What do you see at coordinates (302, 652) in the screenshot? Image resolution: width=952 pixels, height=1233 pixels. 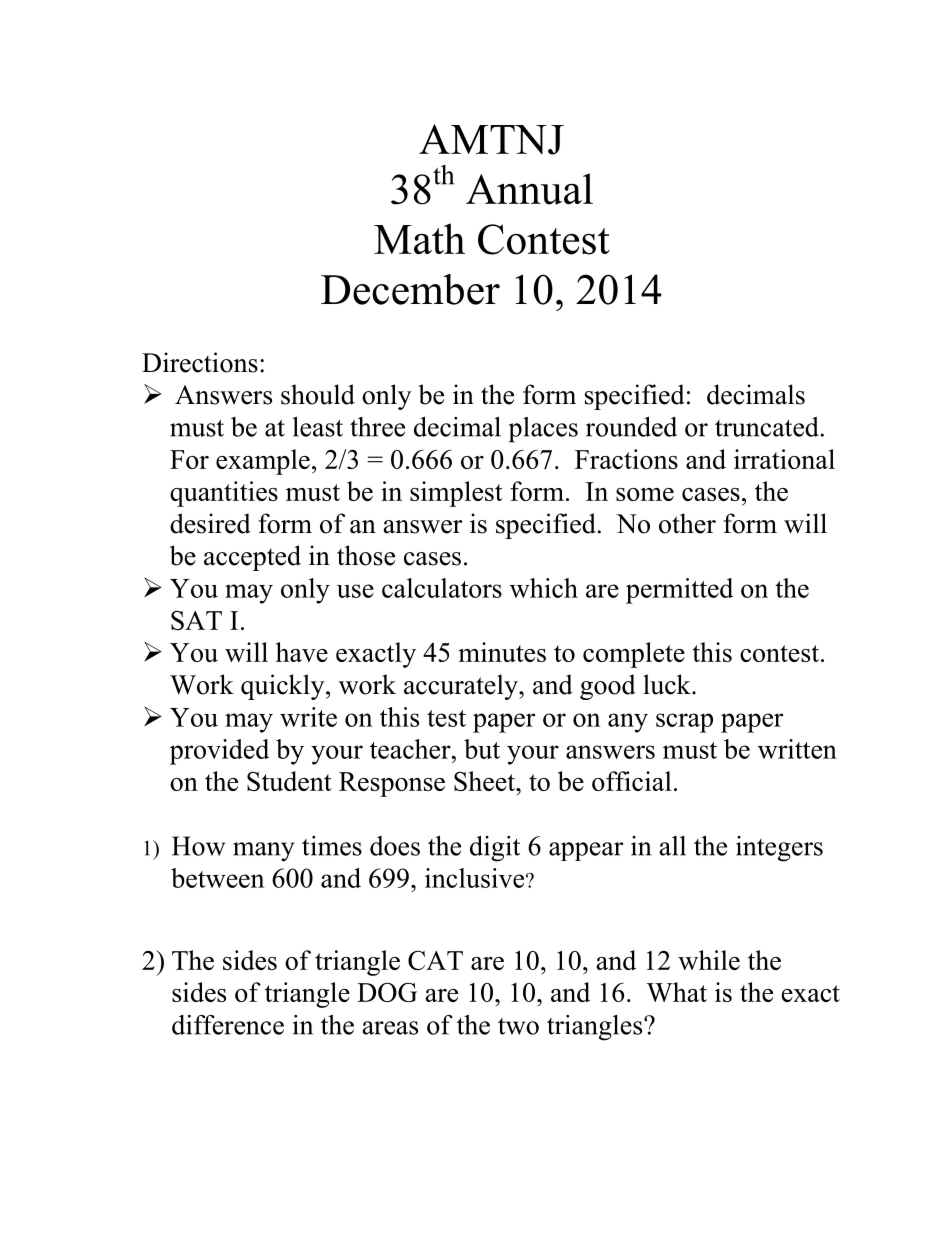 I see `have` at bounding box center [302, 652].
